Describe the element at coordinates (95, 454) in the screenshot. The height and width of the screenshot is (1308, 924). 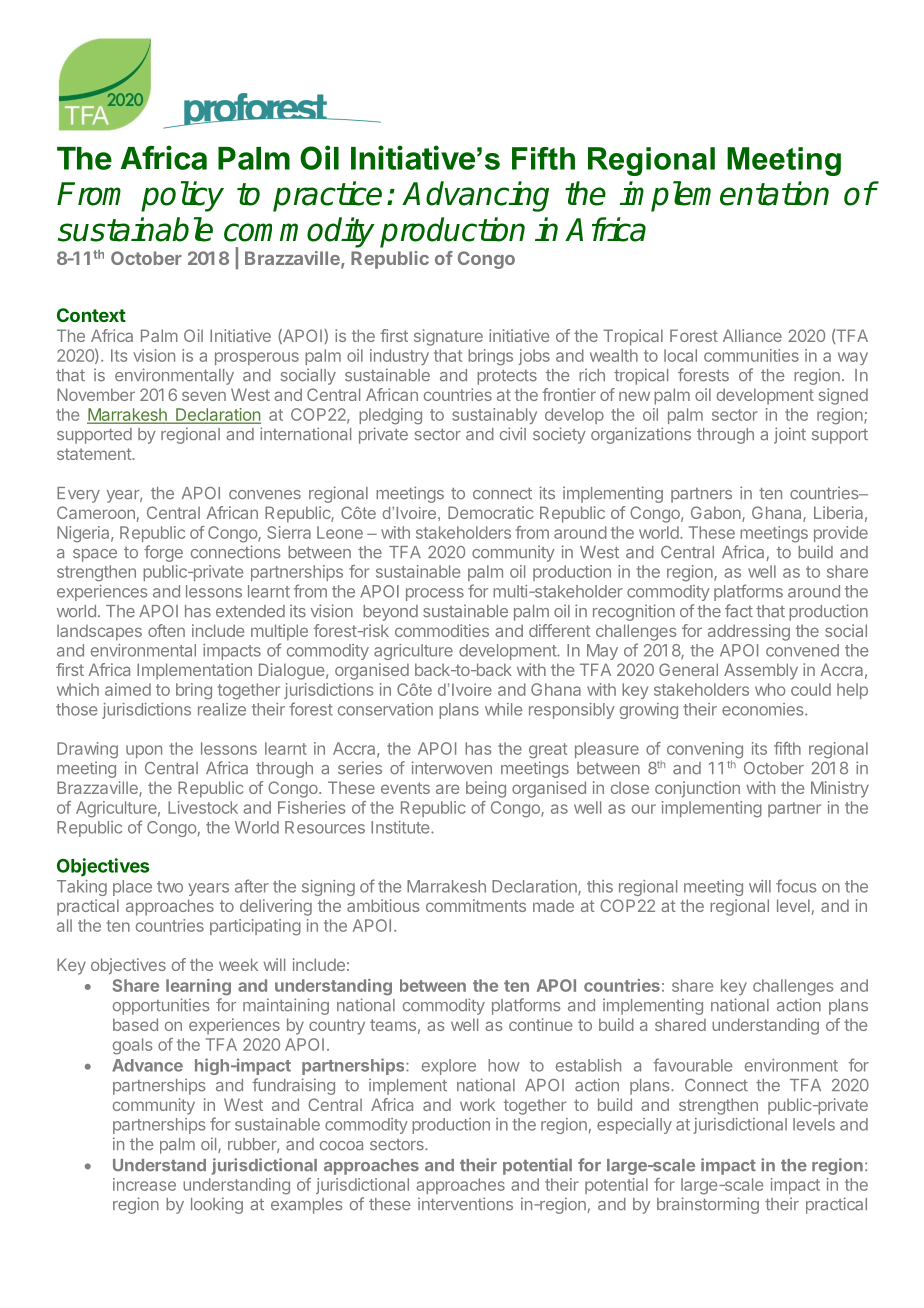
I see `statement` at that location.
